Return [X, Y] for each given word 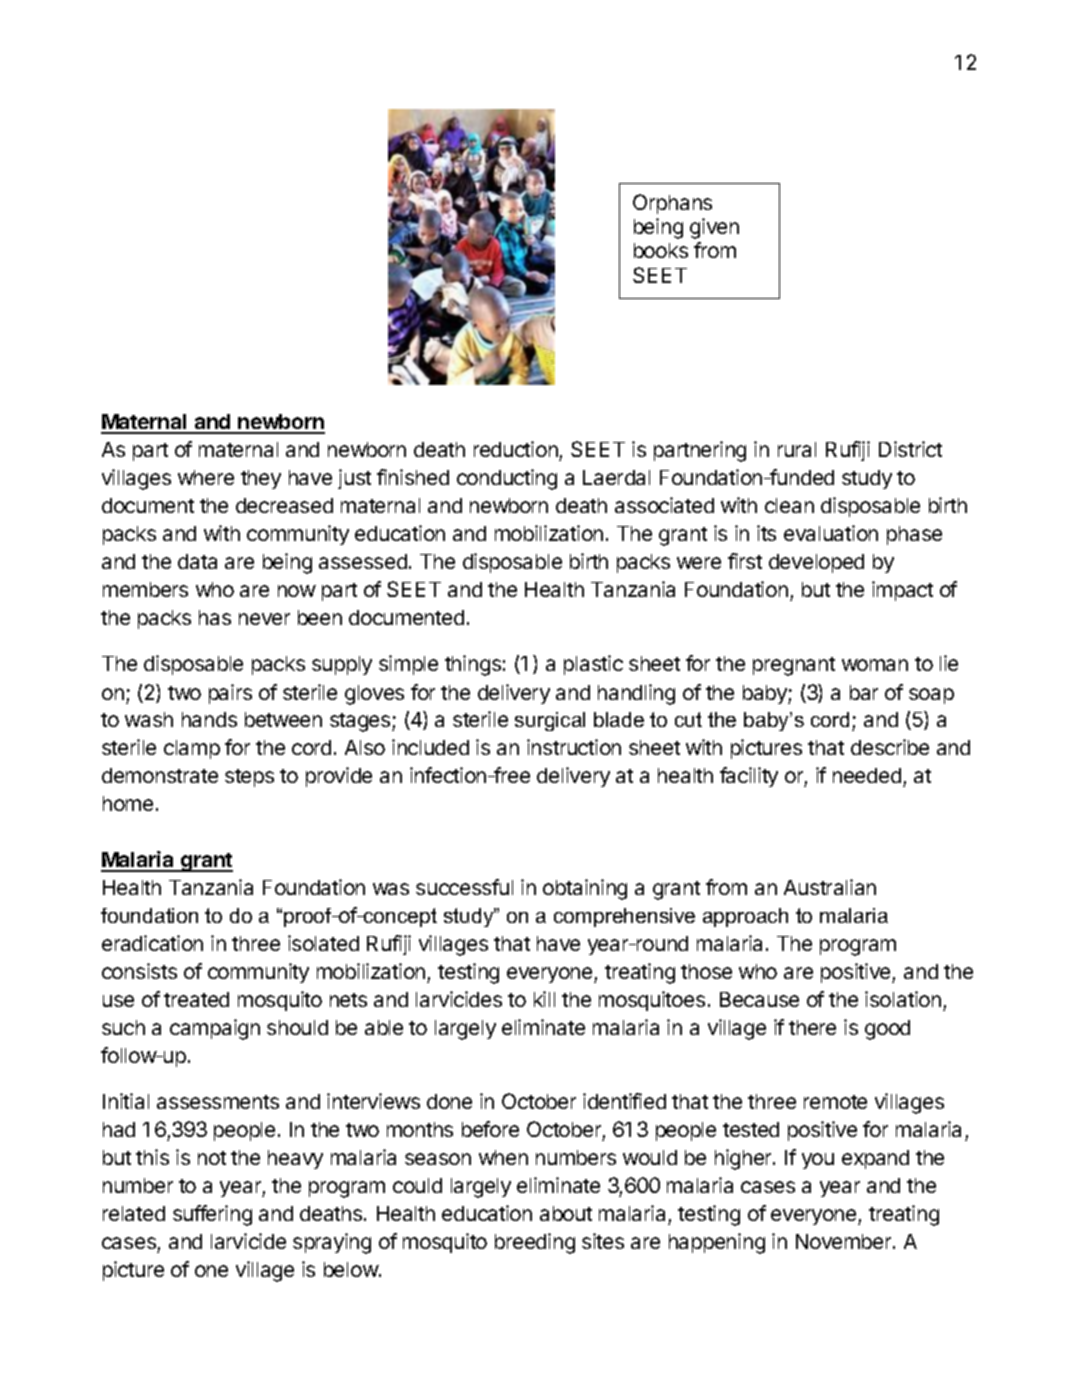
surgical [550, 721]
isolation [903, 999]
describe [890, 747]
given [714, 228]
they [261, 479]
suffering [212, 1215]
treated [196, 999]
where [206, 477]
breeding [535, 1243]
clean [789, 505]
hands [209, 719]
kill [544, 999]
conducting [507, 479]
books [661, 250]
